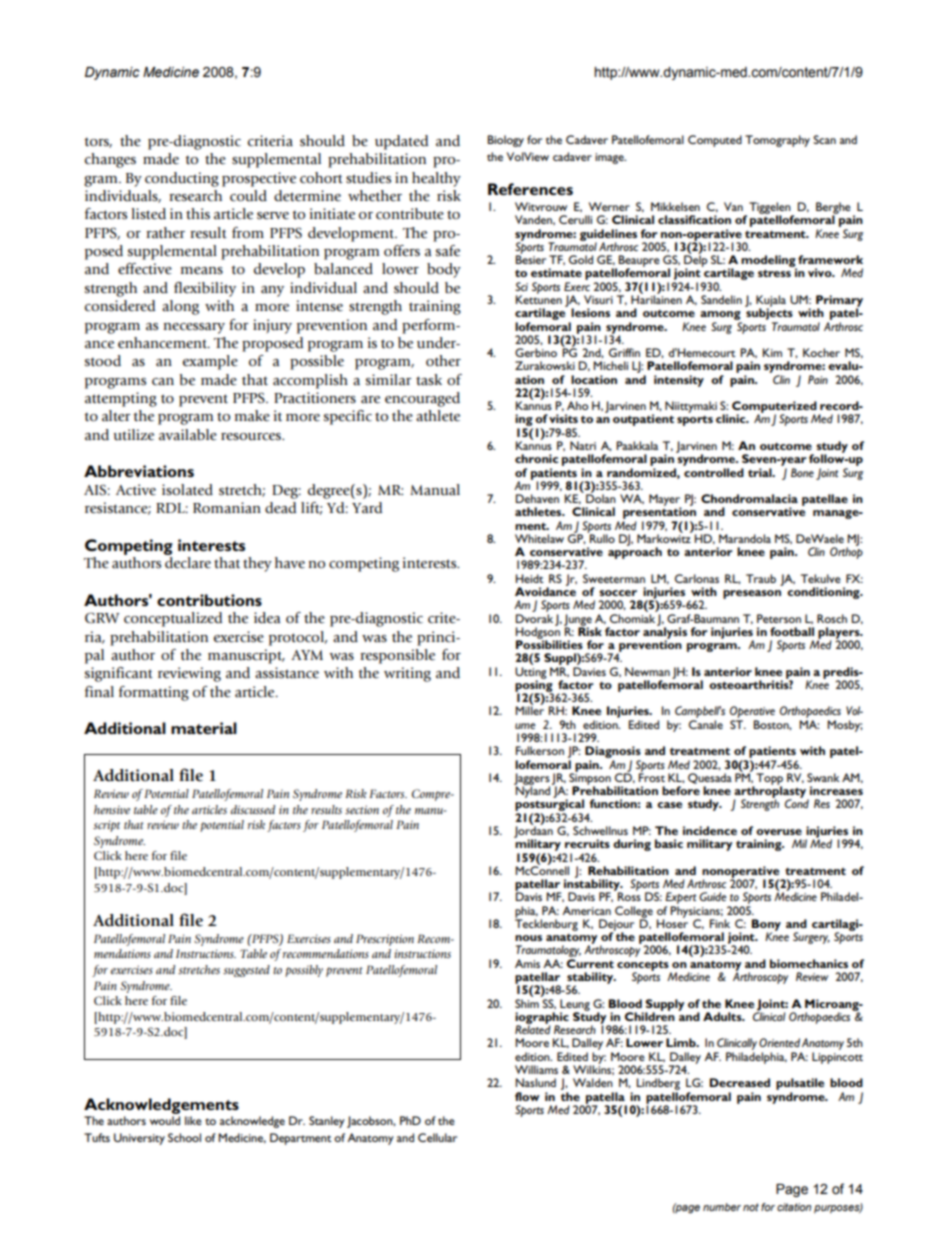 Image resolution: width=952 pixels, height=1237 pixels. What do you see at coordinates (198, 213) in the page?
I see `this` at bounding box center [198, 213].
